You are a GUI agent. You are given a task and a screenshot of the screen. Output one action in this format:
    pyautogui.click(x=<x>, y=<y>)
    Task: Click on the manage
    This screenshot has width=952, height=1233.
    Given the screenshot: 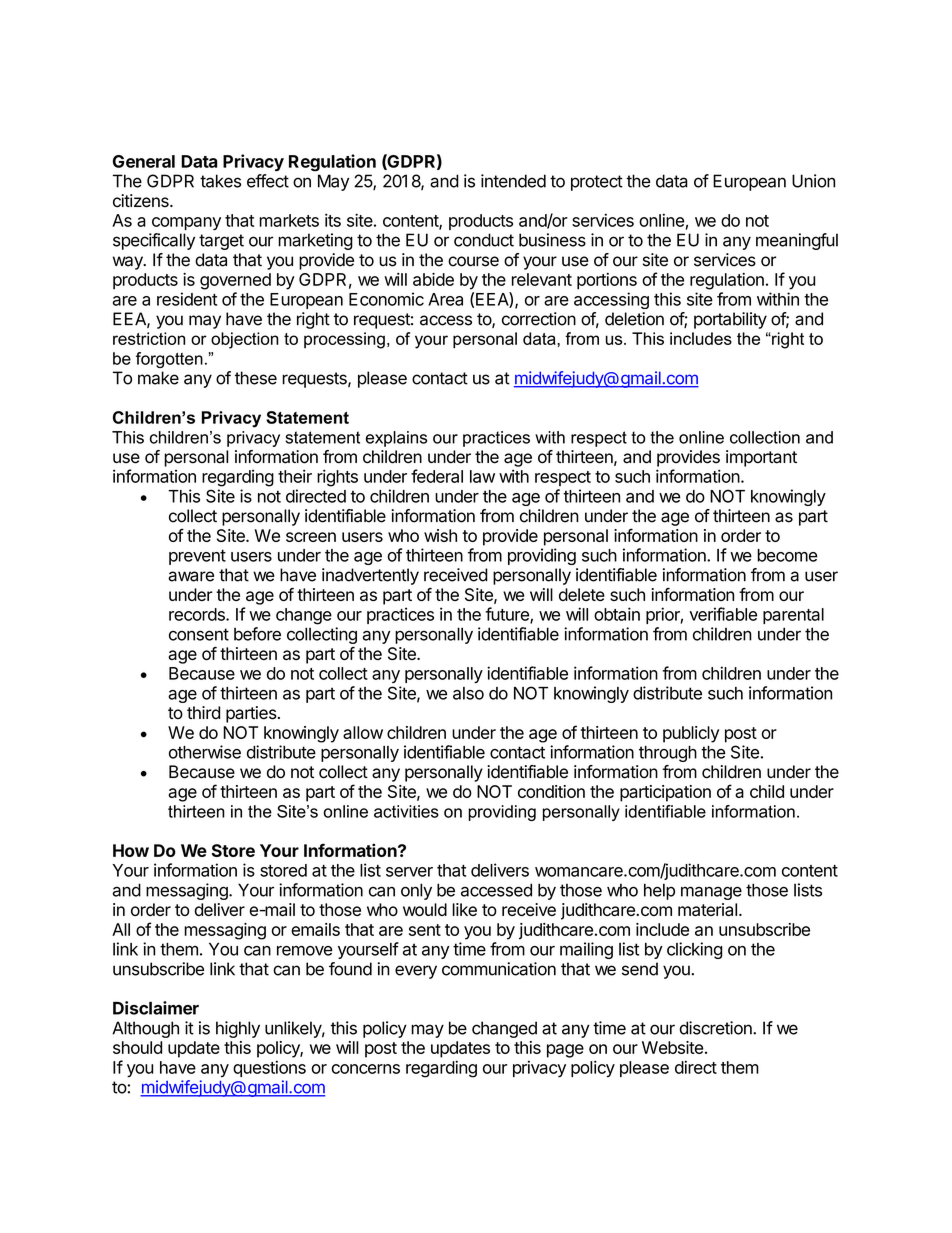 What is the action you would take?
    pyautogui.click(x=711, y=893)
